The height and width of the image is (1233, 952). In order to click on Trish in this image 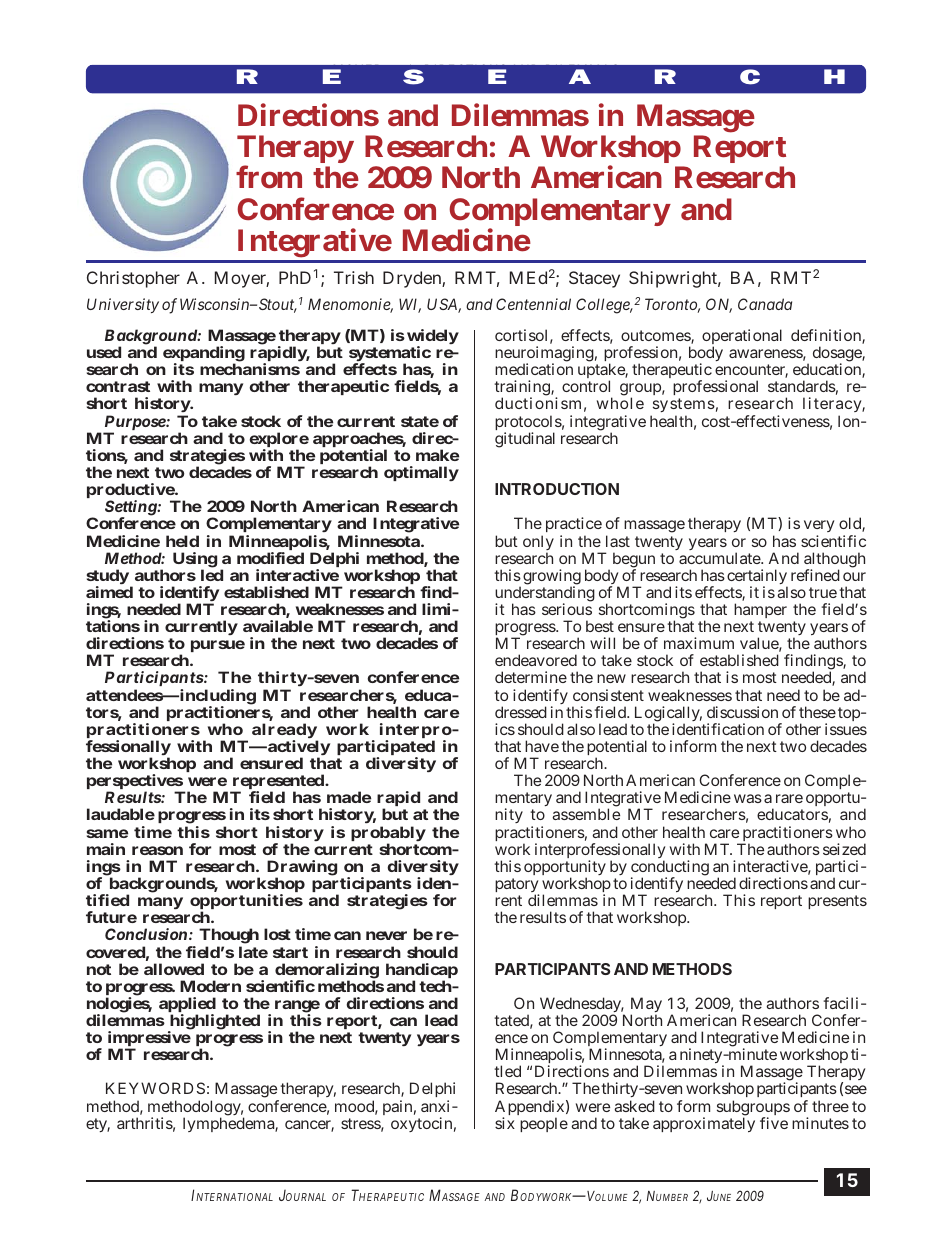, I will do `click(354, 277)`.
